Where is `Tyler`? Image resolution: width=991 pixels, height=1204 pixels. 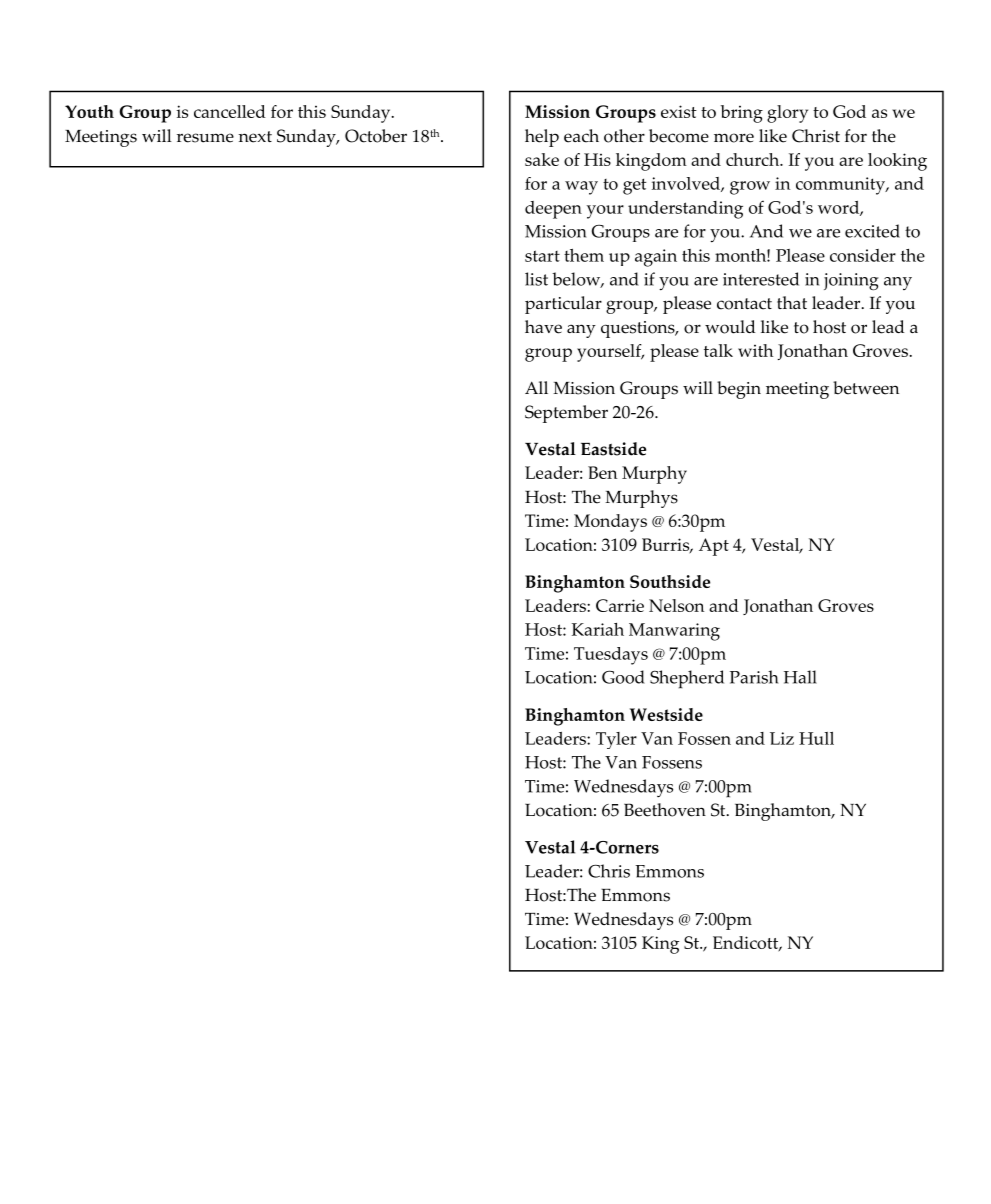 Tyler is located at coordinates (616, 740).
